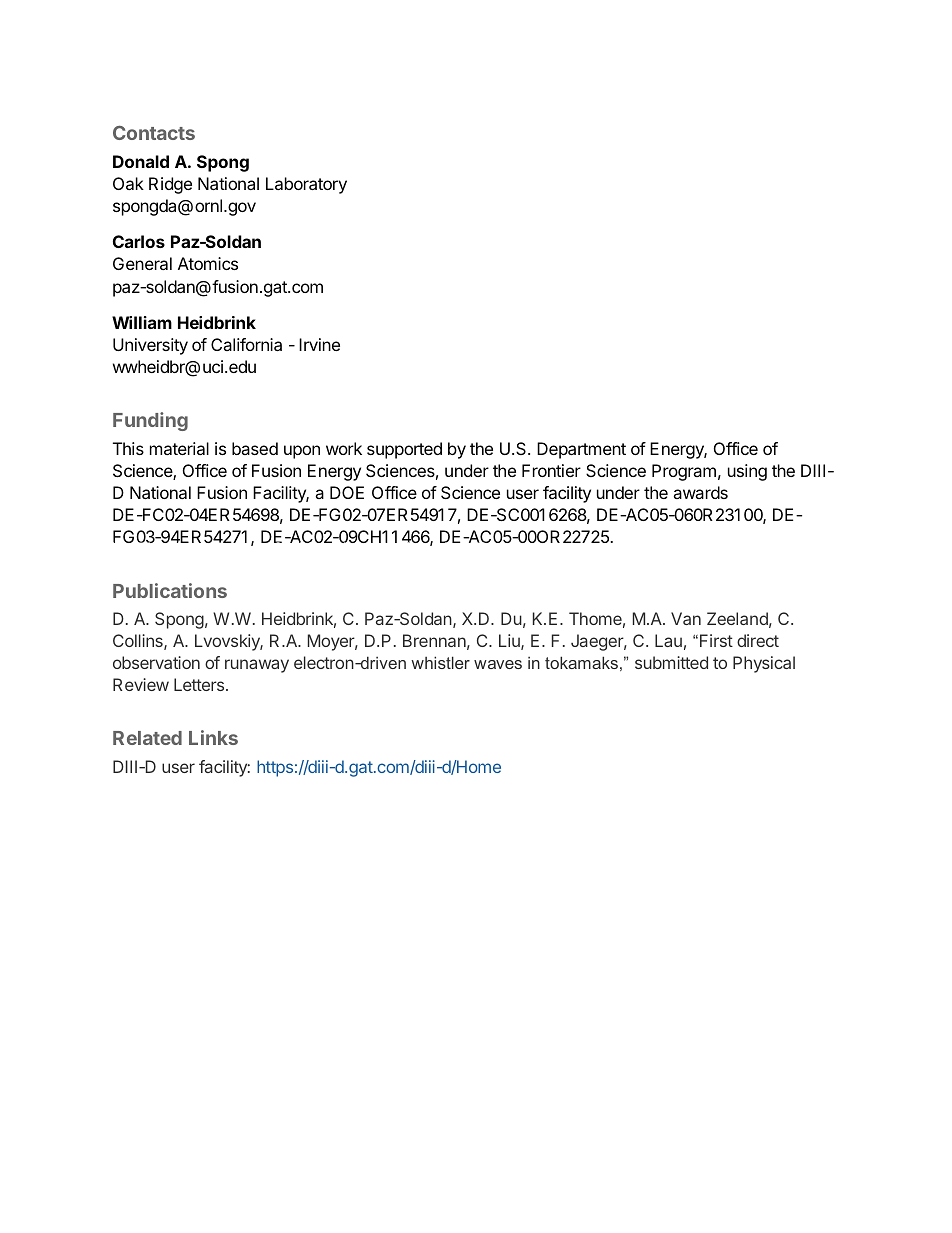 The height and width of the image is (1233, 952). What do you see at coordinates (306, 185) in the image?
I see `Laboratory` at bounding box center [306, 185].
